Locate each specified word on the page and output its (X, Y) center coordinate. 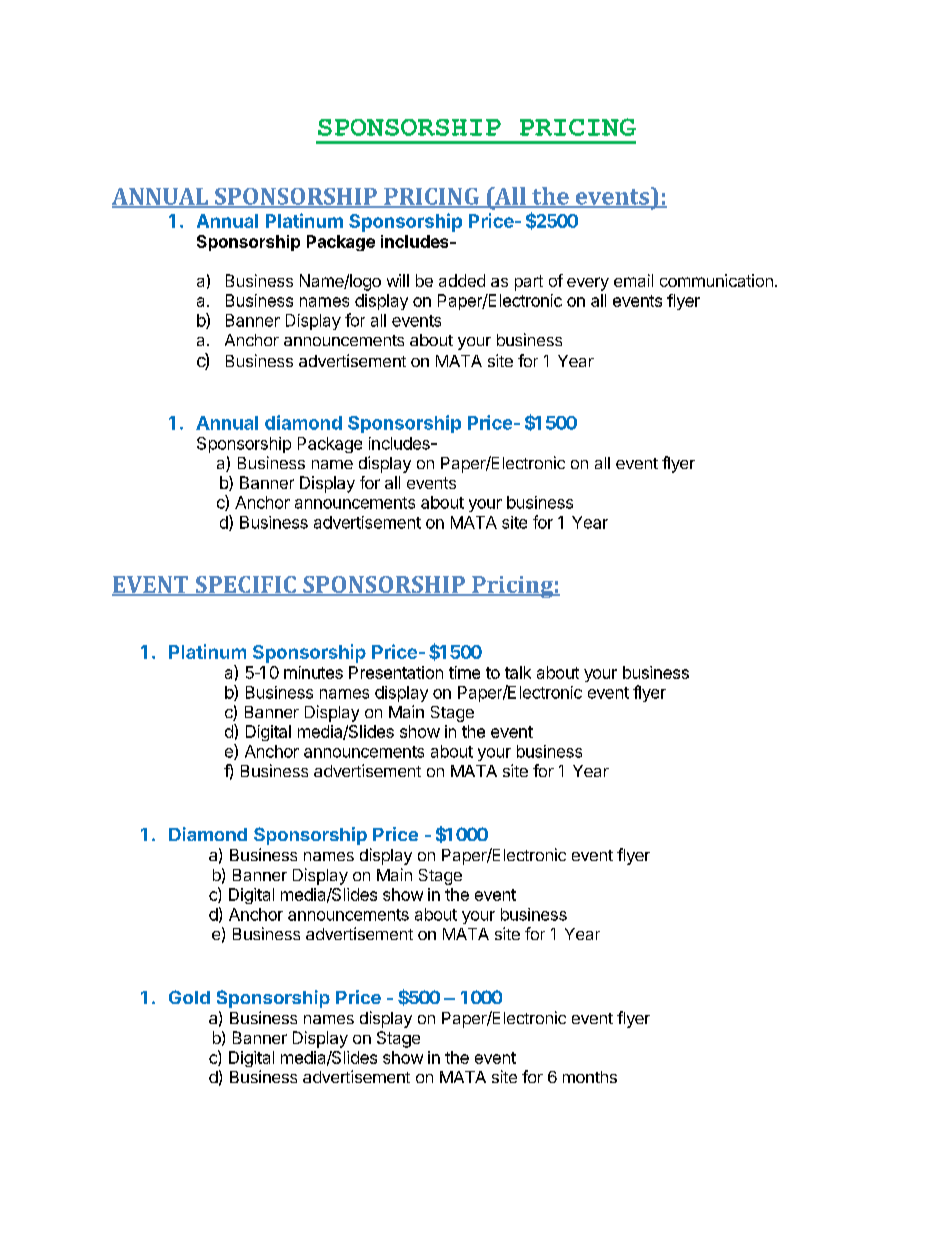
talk (518, 672)
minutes (313, 672)
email (633, 280)
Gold (189, 997)
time (464, 672)
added (462, 280)
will (398, 280)
